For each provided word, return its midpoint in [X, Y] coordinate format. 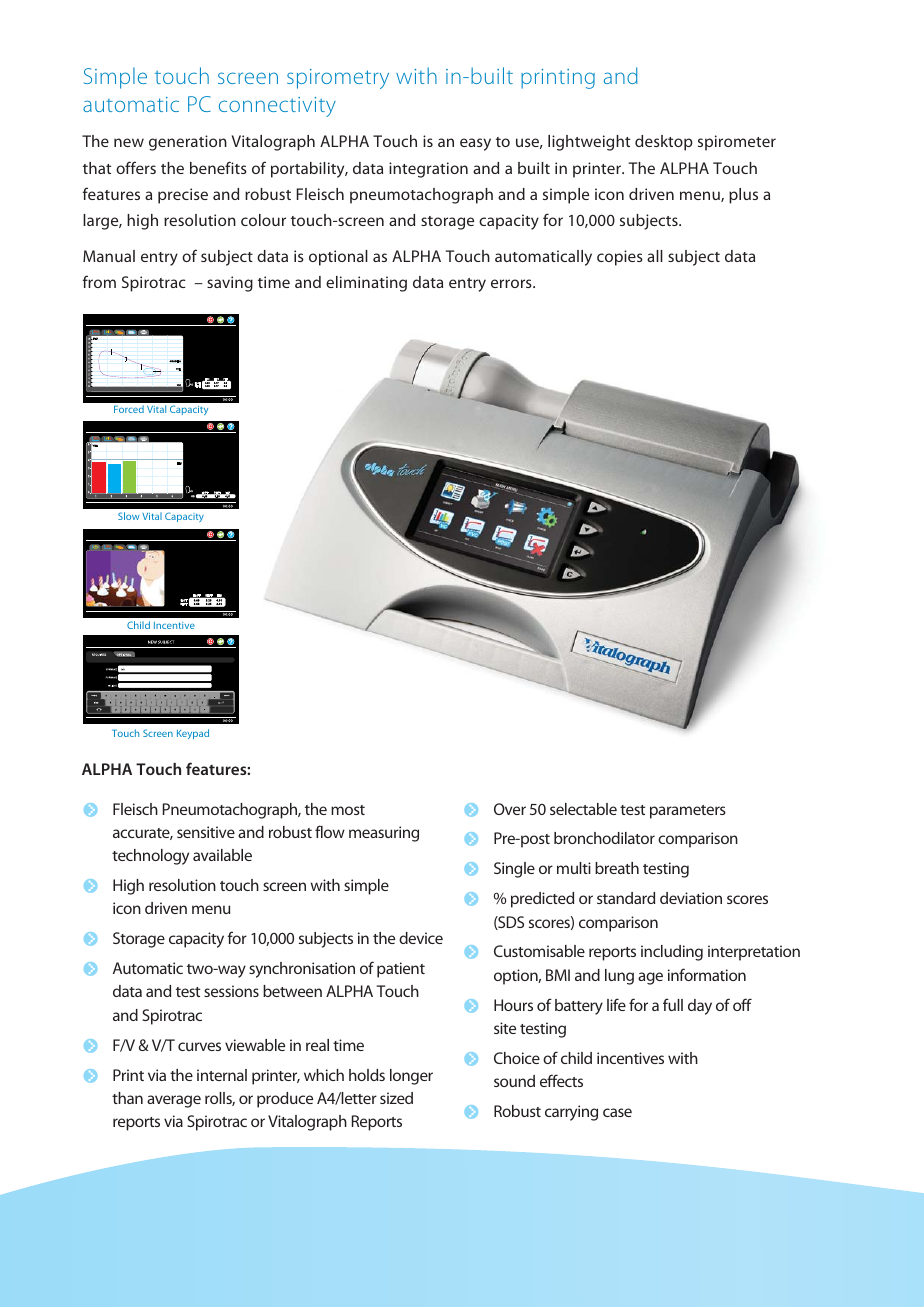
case [617, 1112]
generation [188, 143]
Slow [129, 516]
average [174, 1101]
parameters [688, 812]
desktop [664, 143]
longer [411, 1077]
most [348, 810]
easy [475, 144]
